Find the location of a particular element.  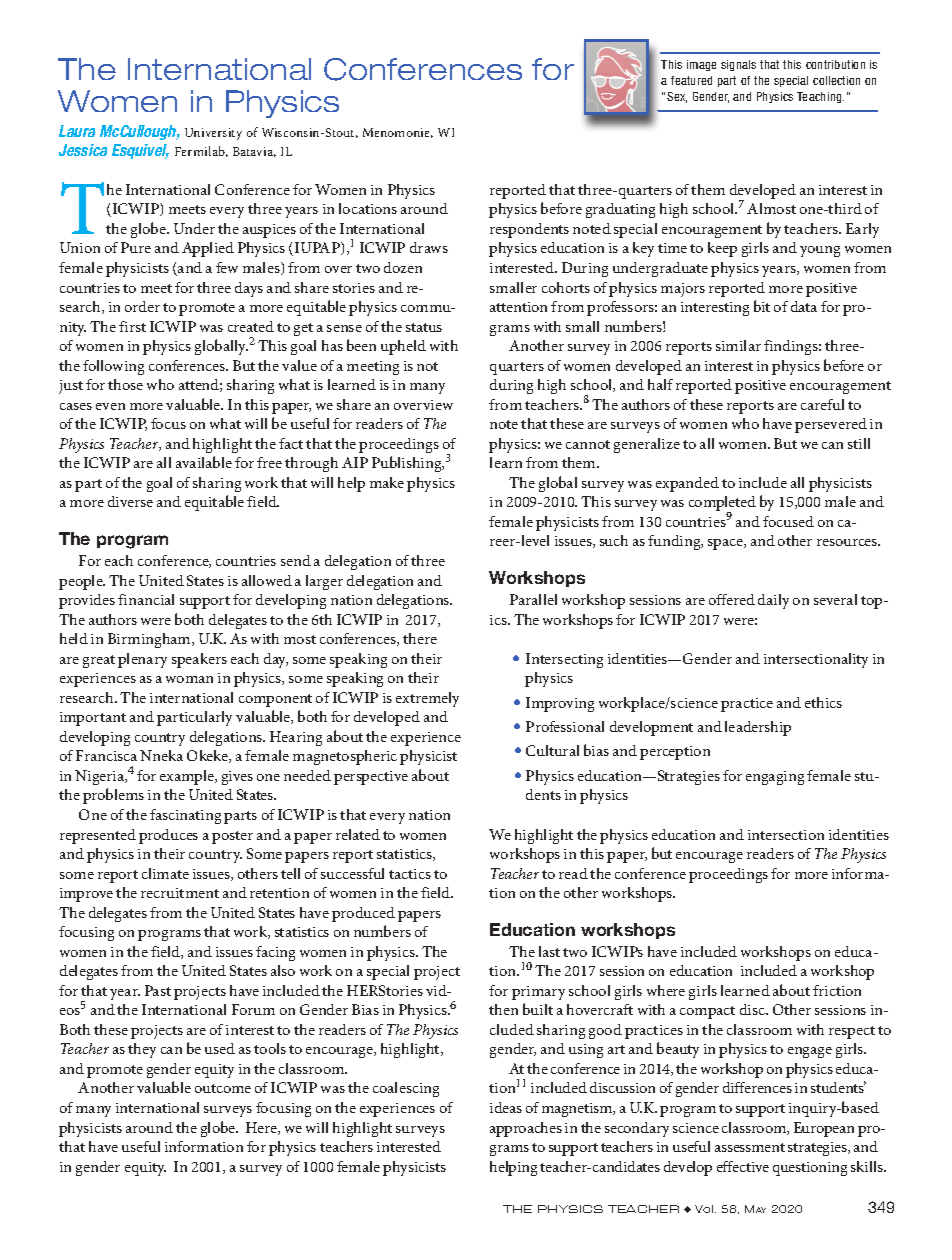

outcome is located at coordinates (223, 1088).
